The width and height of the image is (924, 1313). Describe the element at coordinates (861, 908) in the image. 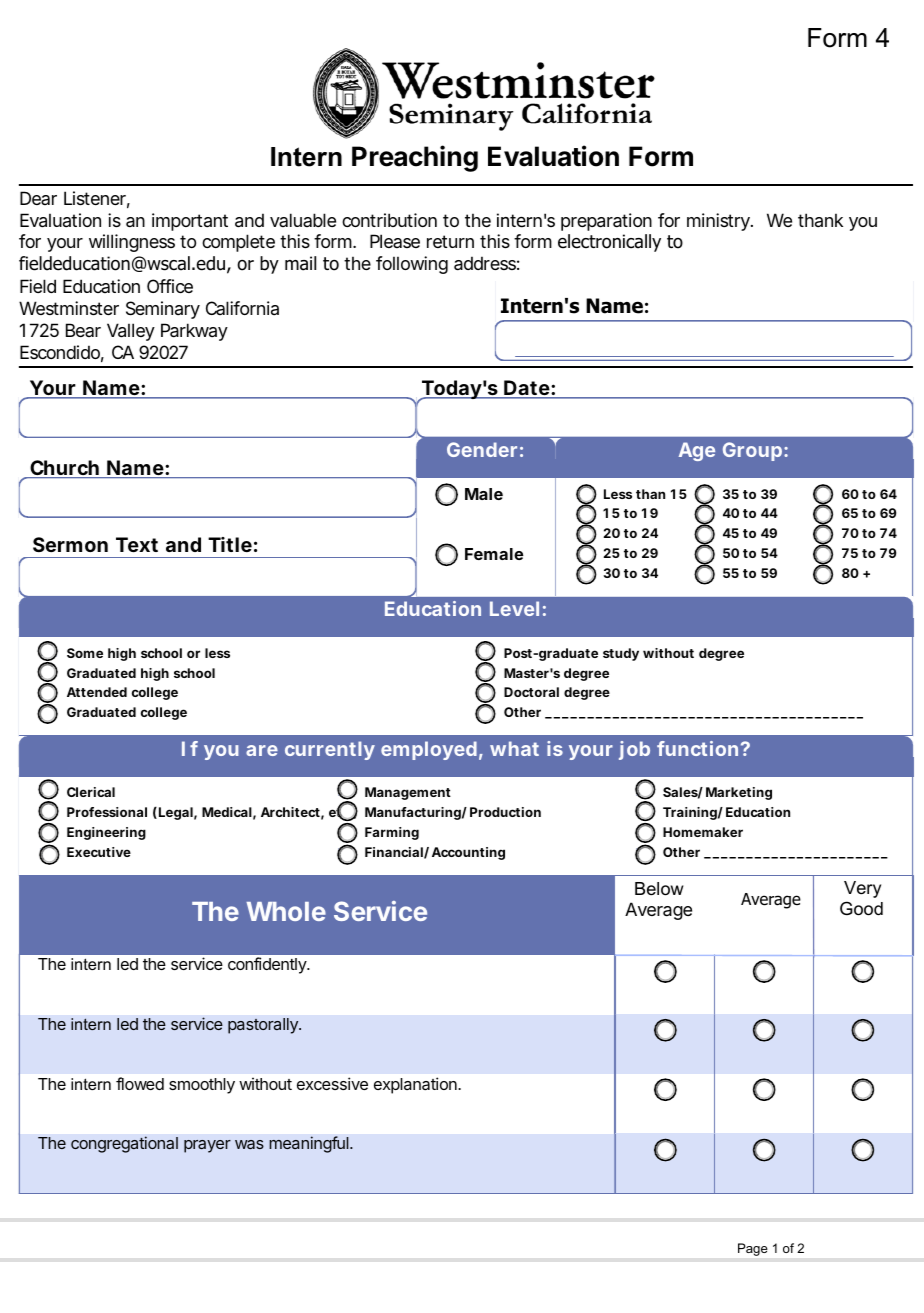

I see `Good` at that location.
